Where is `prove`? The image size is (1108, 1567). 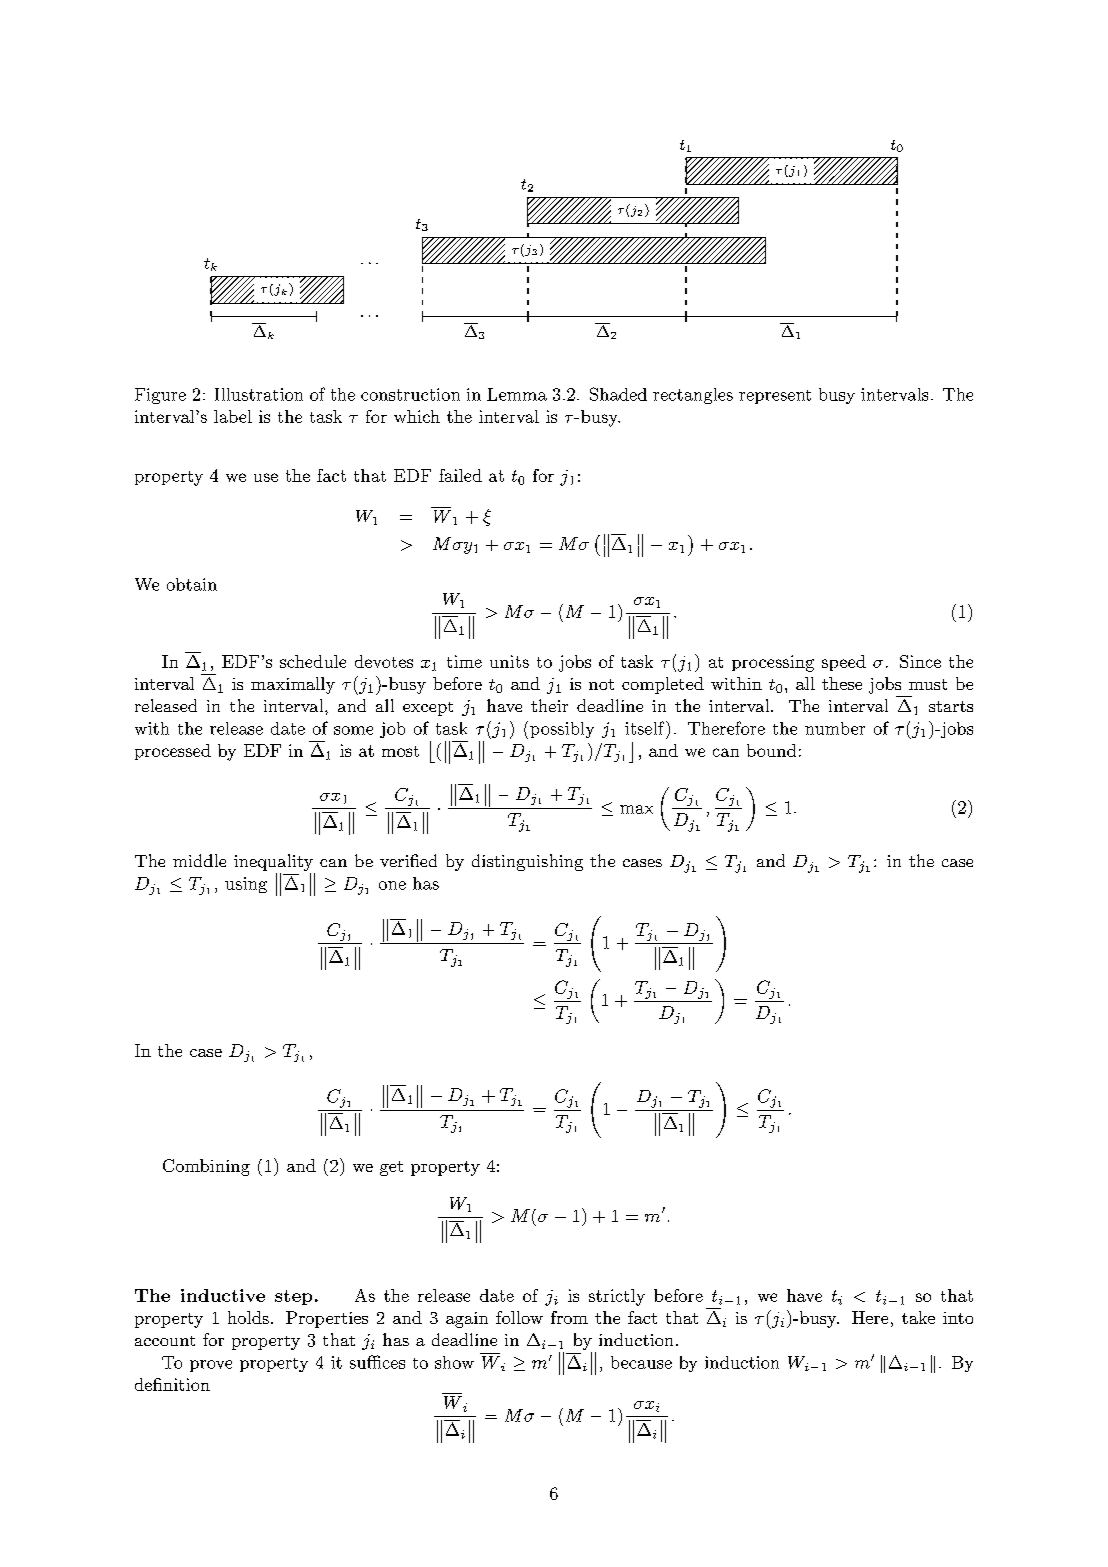
prove is located at coordinates (211, 1366).
